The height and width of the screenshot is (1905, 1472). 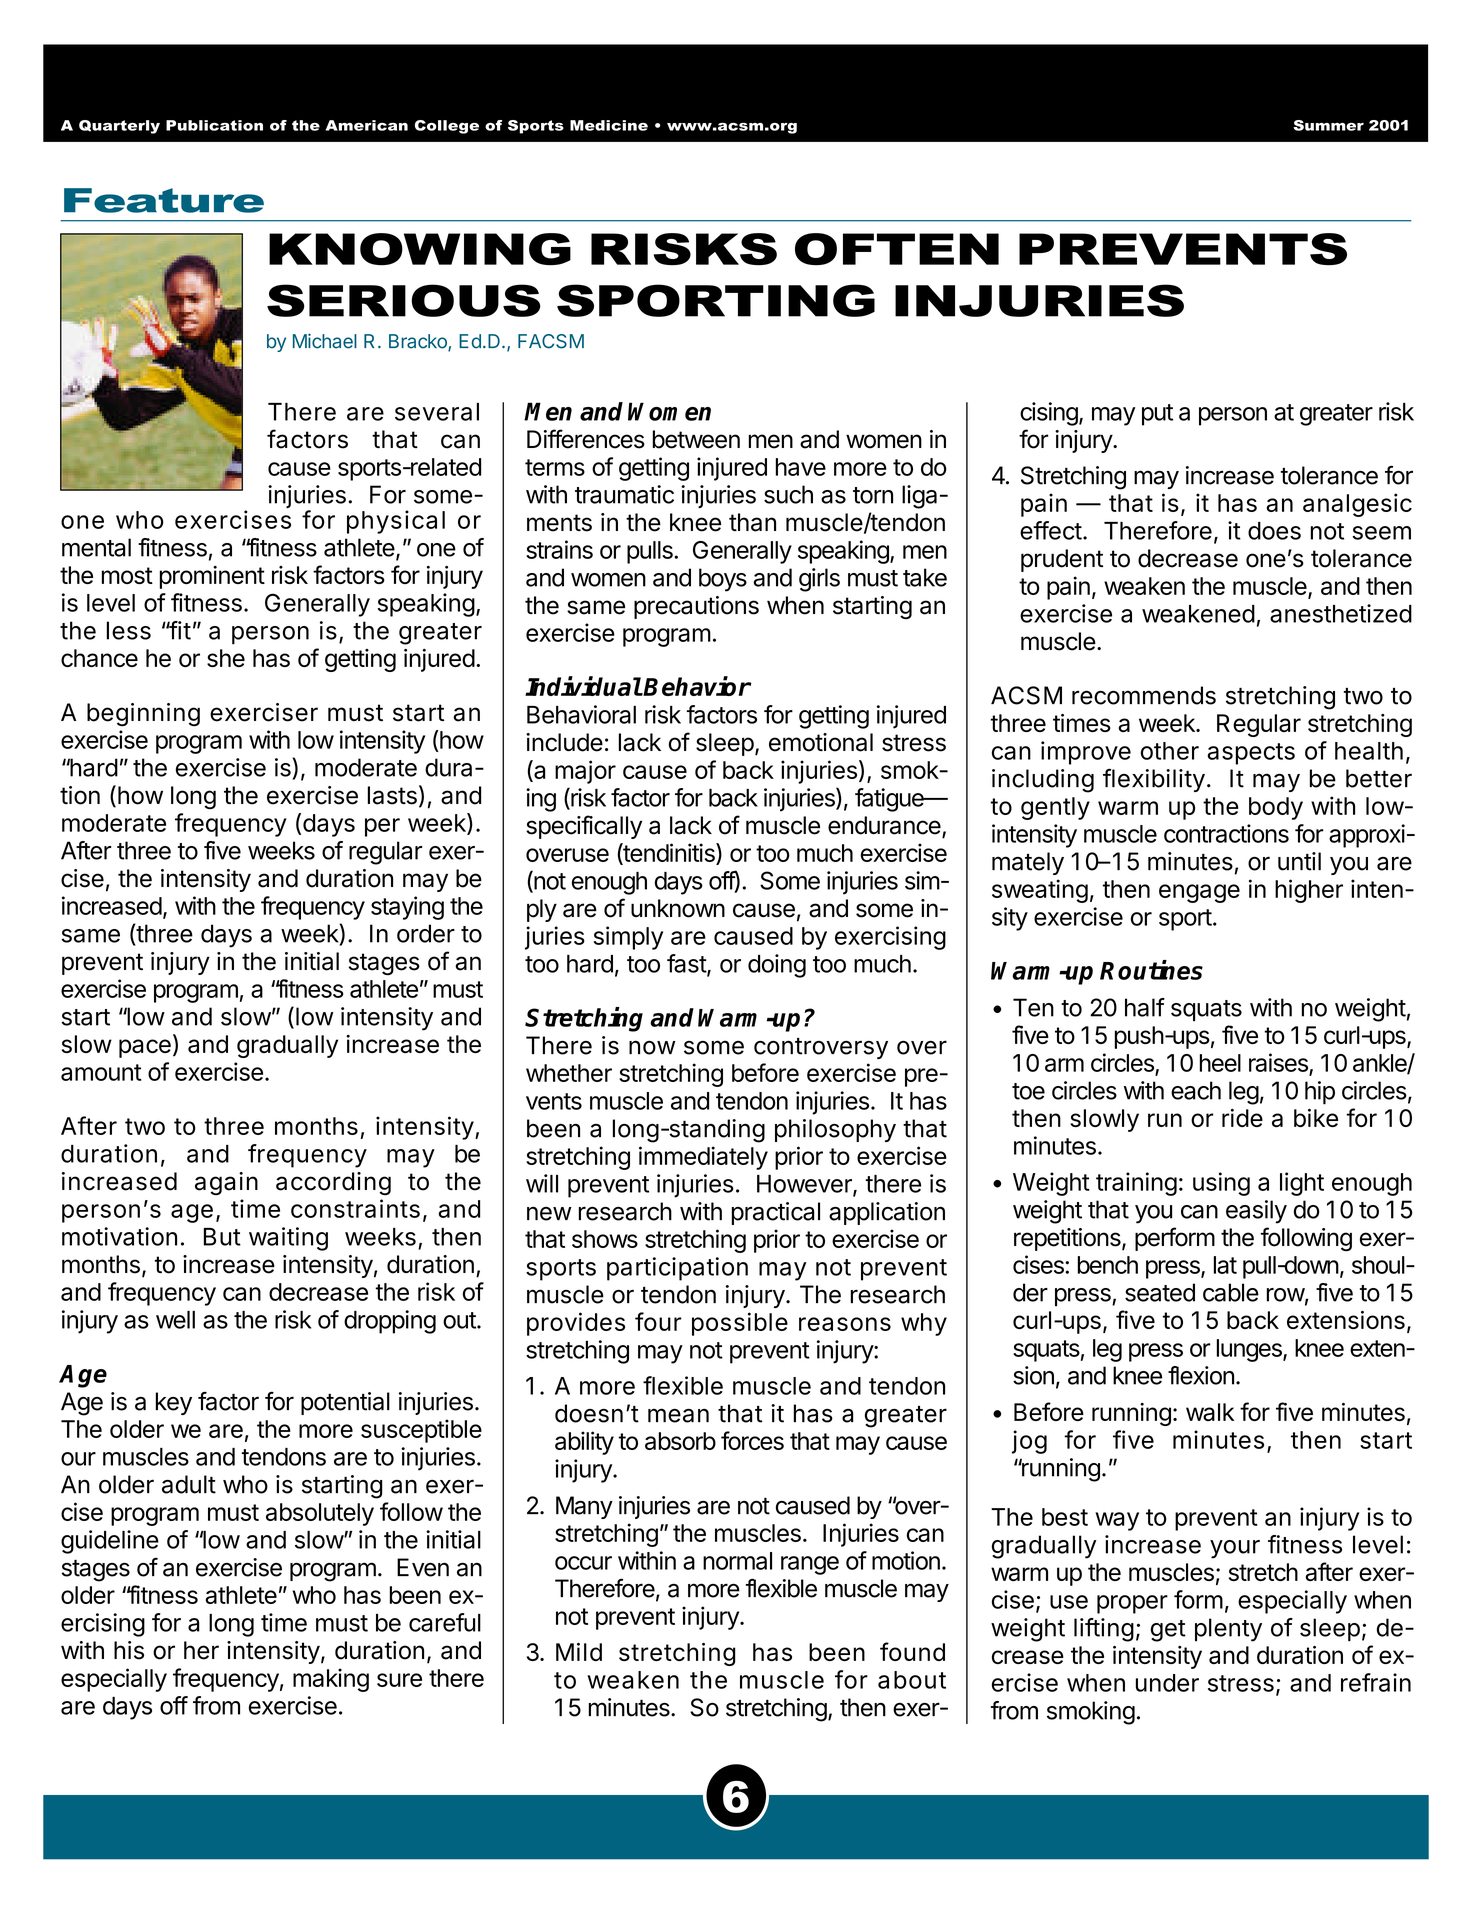 What do you see at coordinates (703, 1158) in the screenshot?
I see `immediately` at bounding box center [703, 1158].
